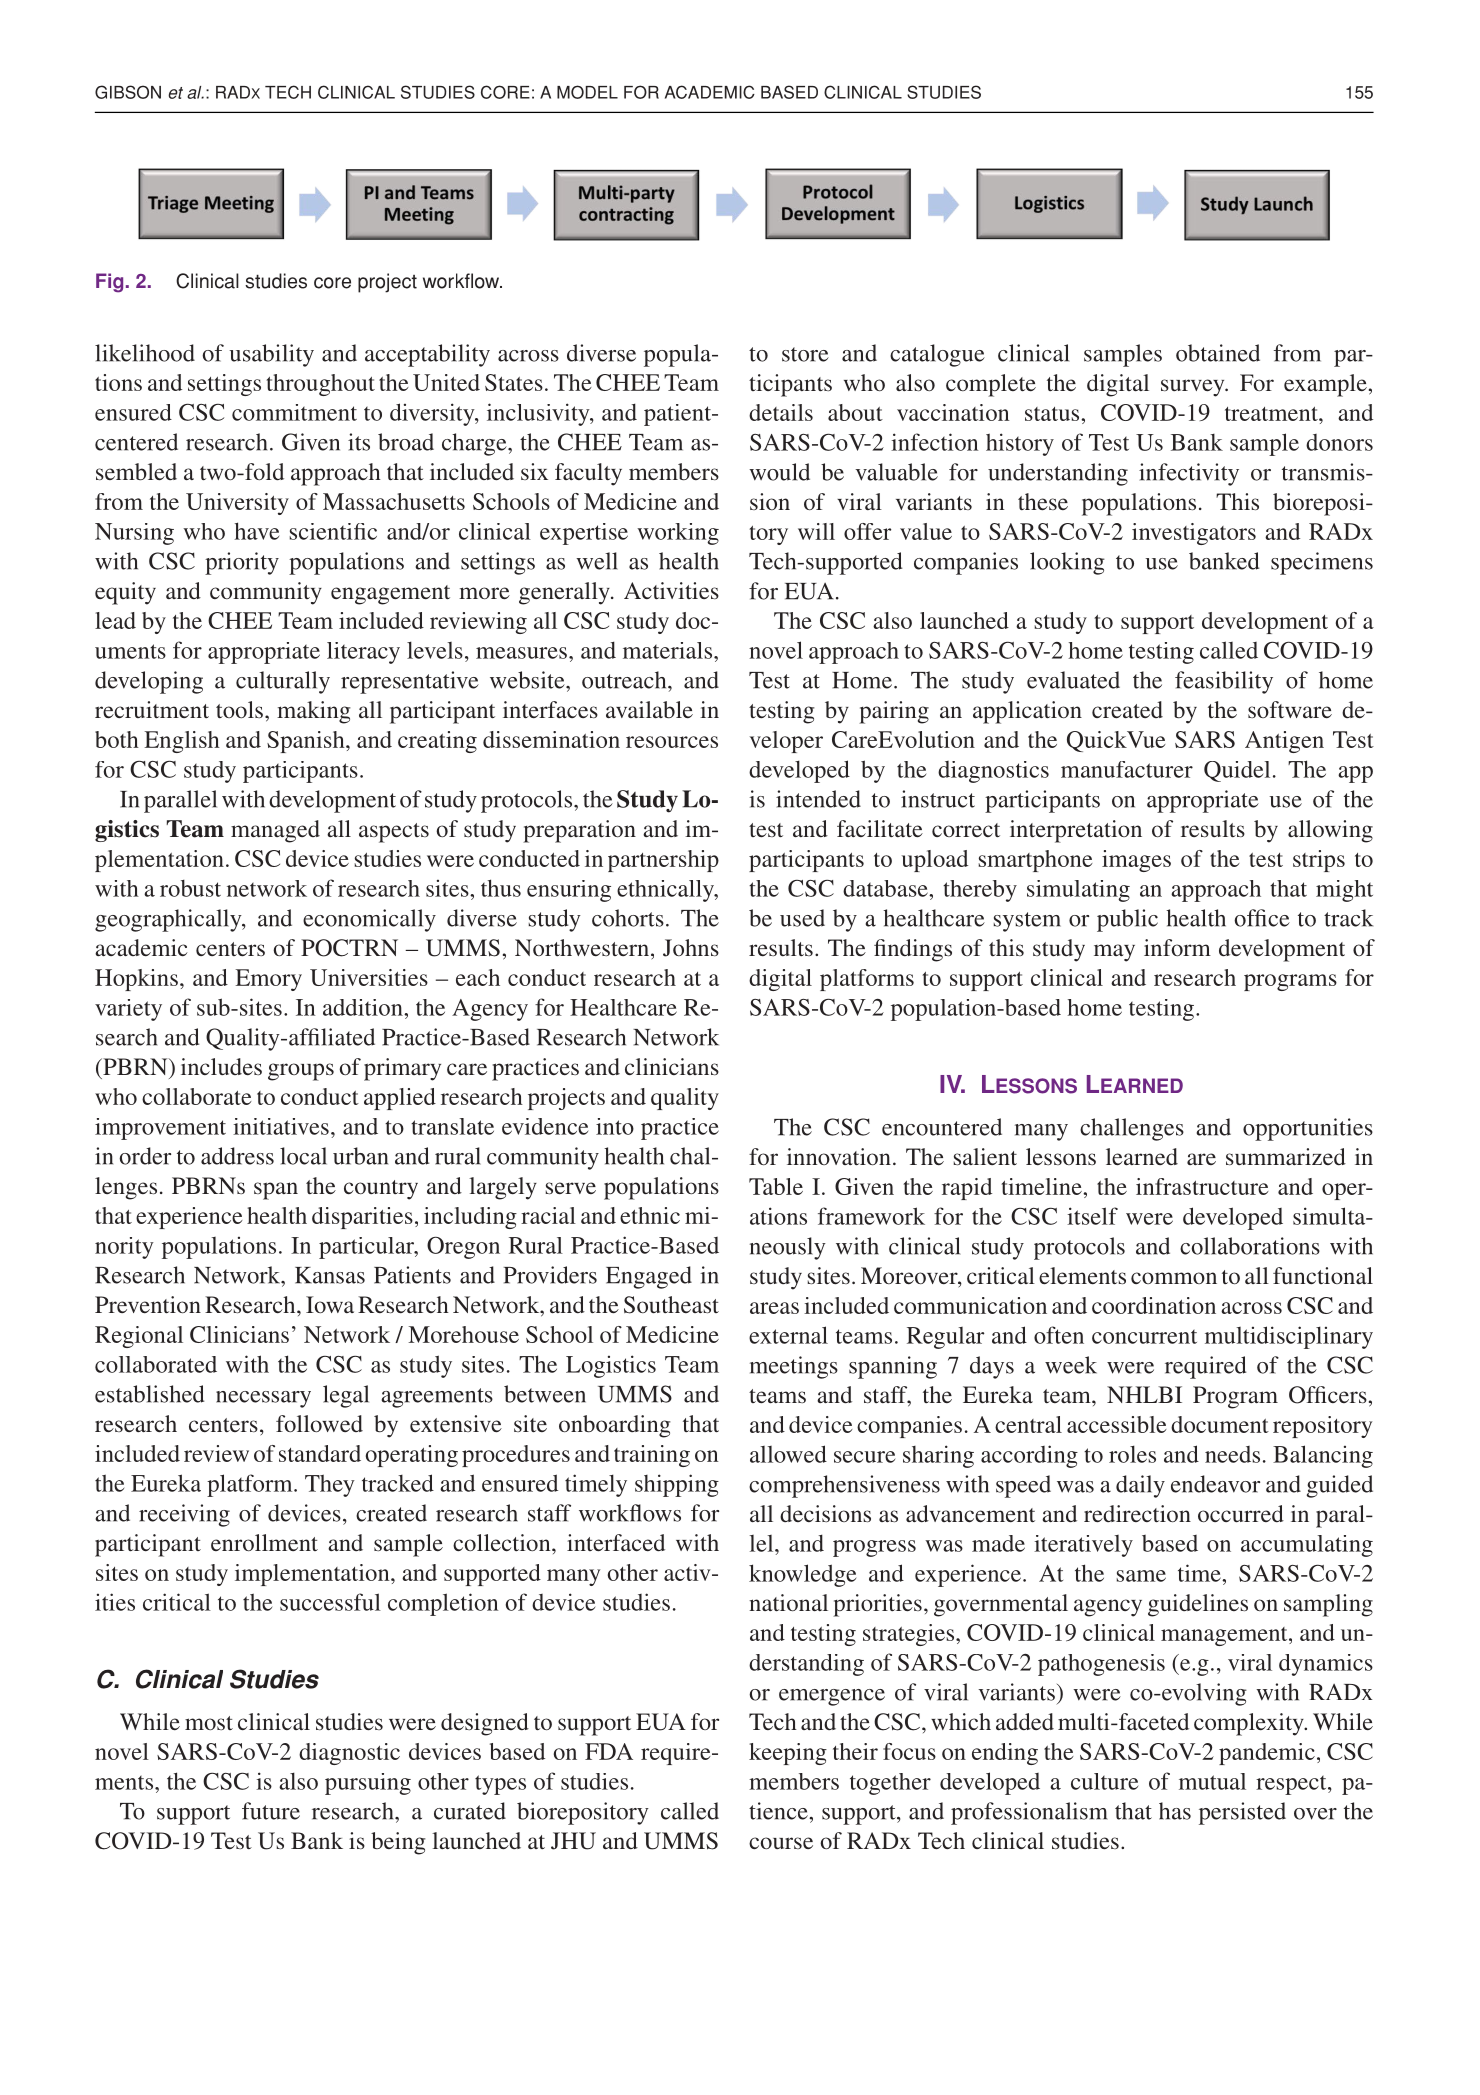  I want to click on GIBSON, so click(128, 92).
